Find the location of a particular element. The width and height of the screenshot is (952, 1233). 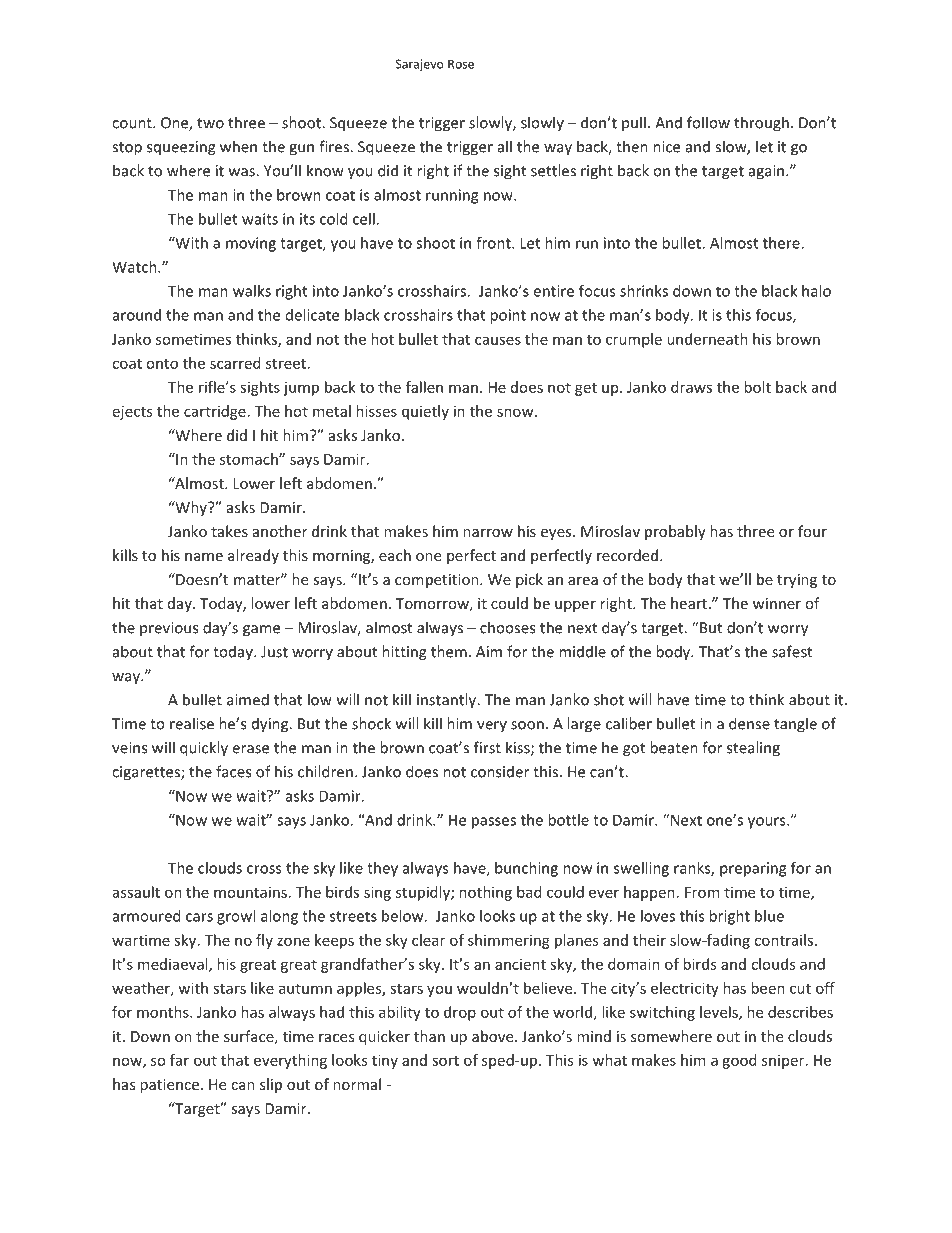

far is located at coordinates (179, 1060).
